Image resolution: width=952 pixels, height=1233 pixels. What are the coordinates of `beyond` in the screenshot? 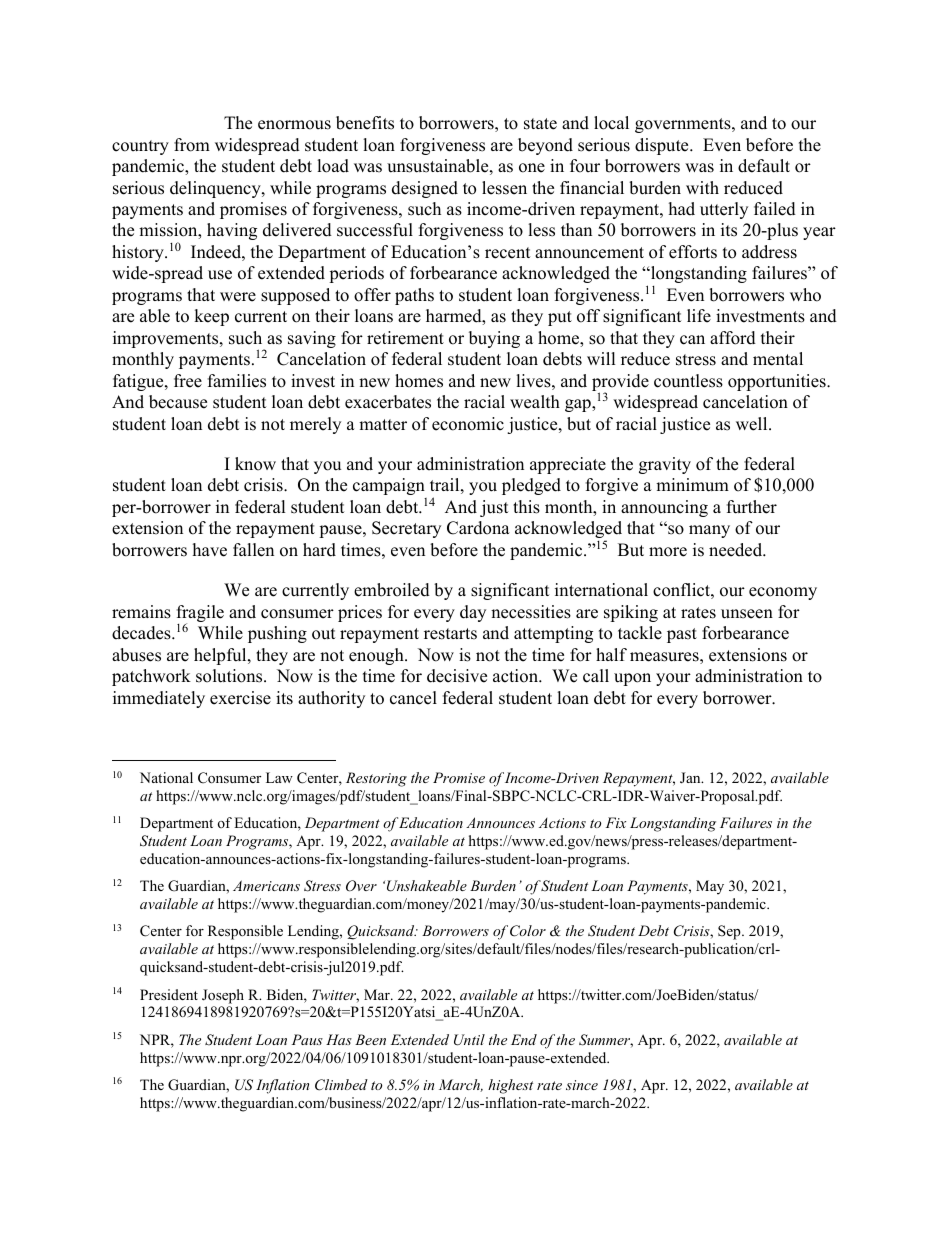 It's located at (545, 146).
